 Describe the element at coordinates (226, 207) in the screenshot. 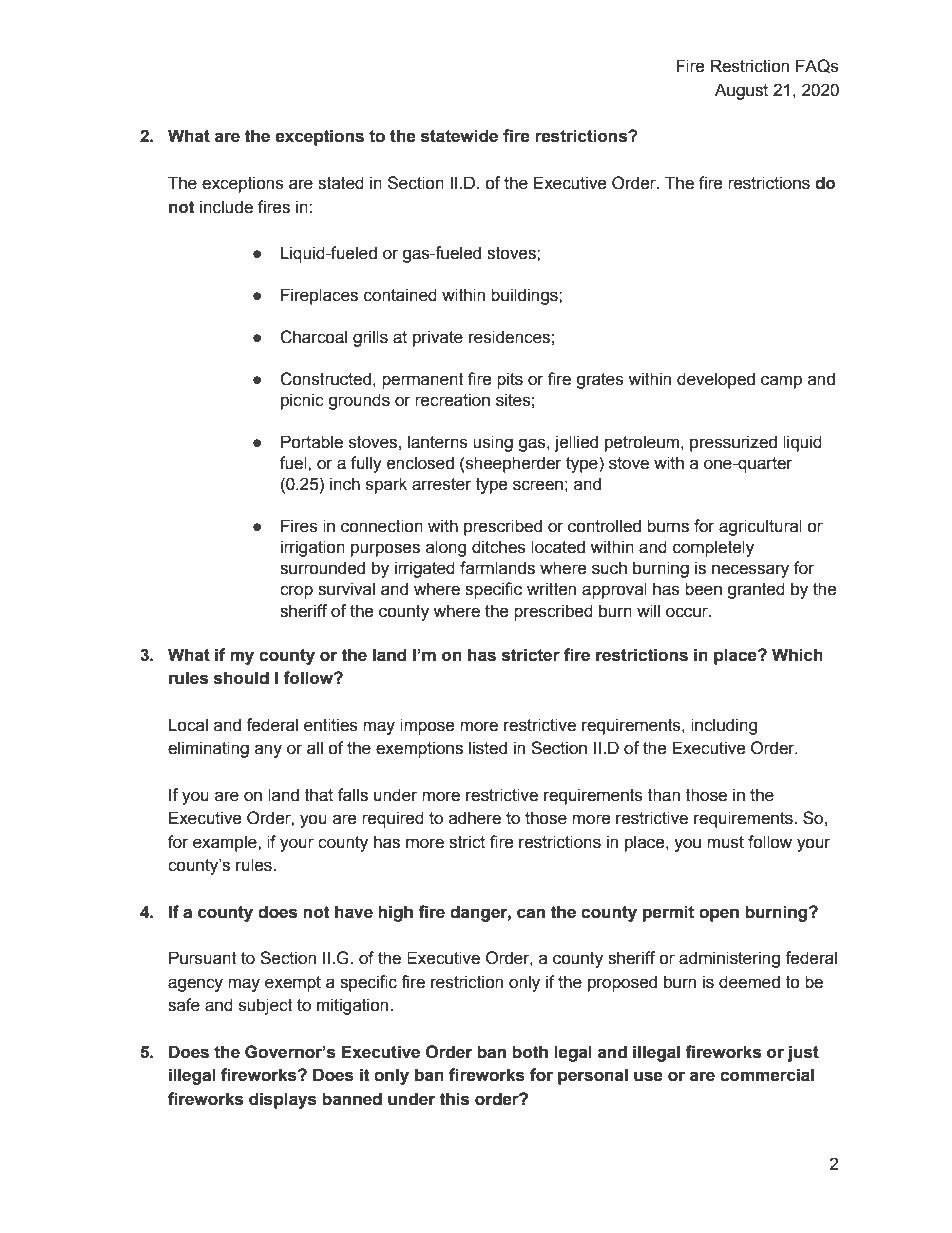

I see `include` at that location.
